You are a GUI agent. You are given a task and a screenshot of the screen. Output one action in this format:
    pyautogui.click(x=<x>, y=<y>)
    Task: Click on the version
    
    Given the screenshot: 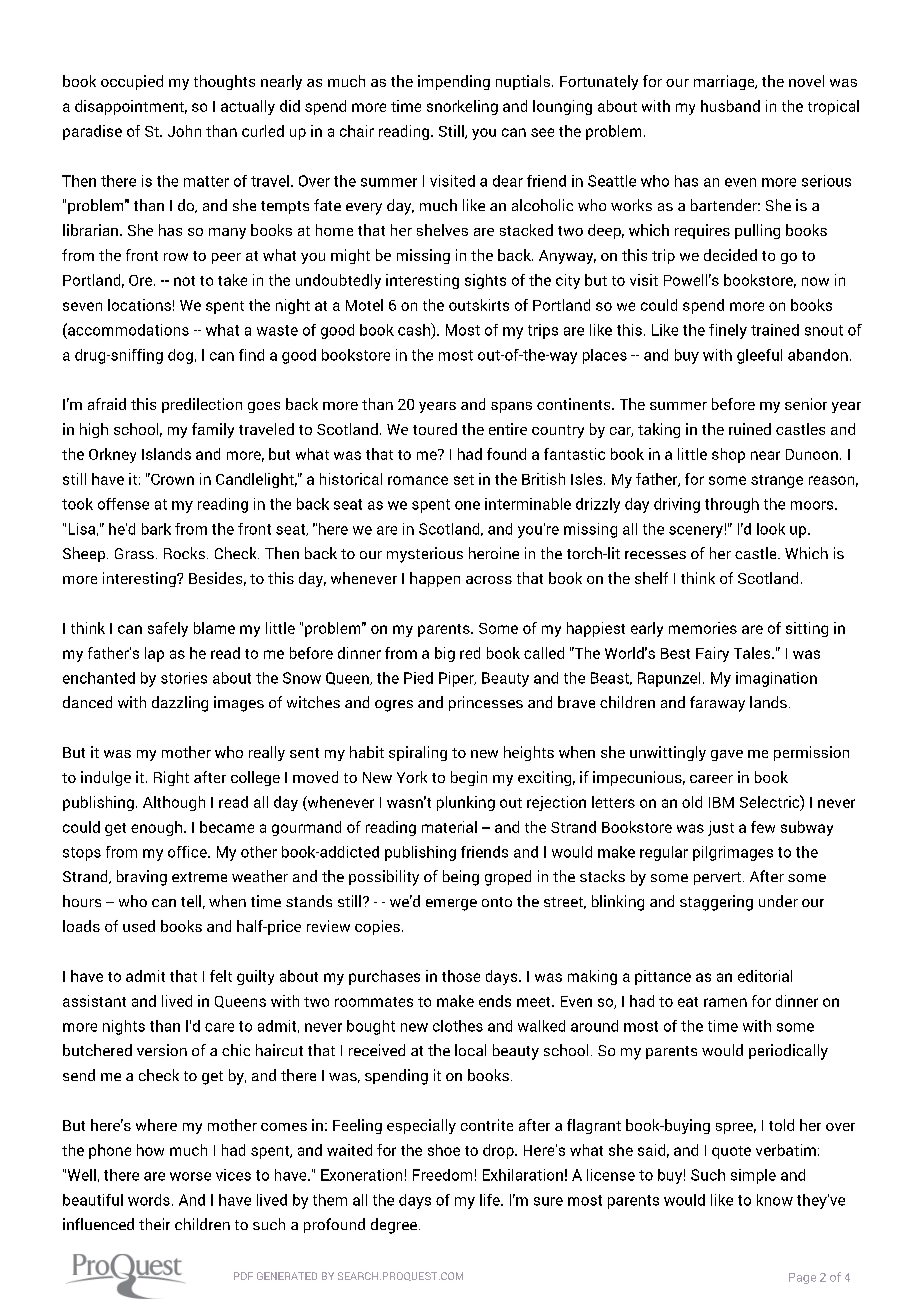 What is the action you would take?
    pyautogui.click(x=162, y=1050)
